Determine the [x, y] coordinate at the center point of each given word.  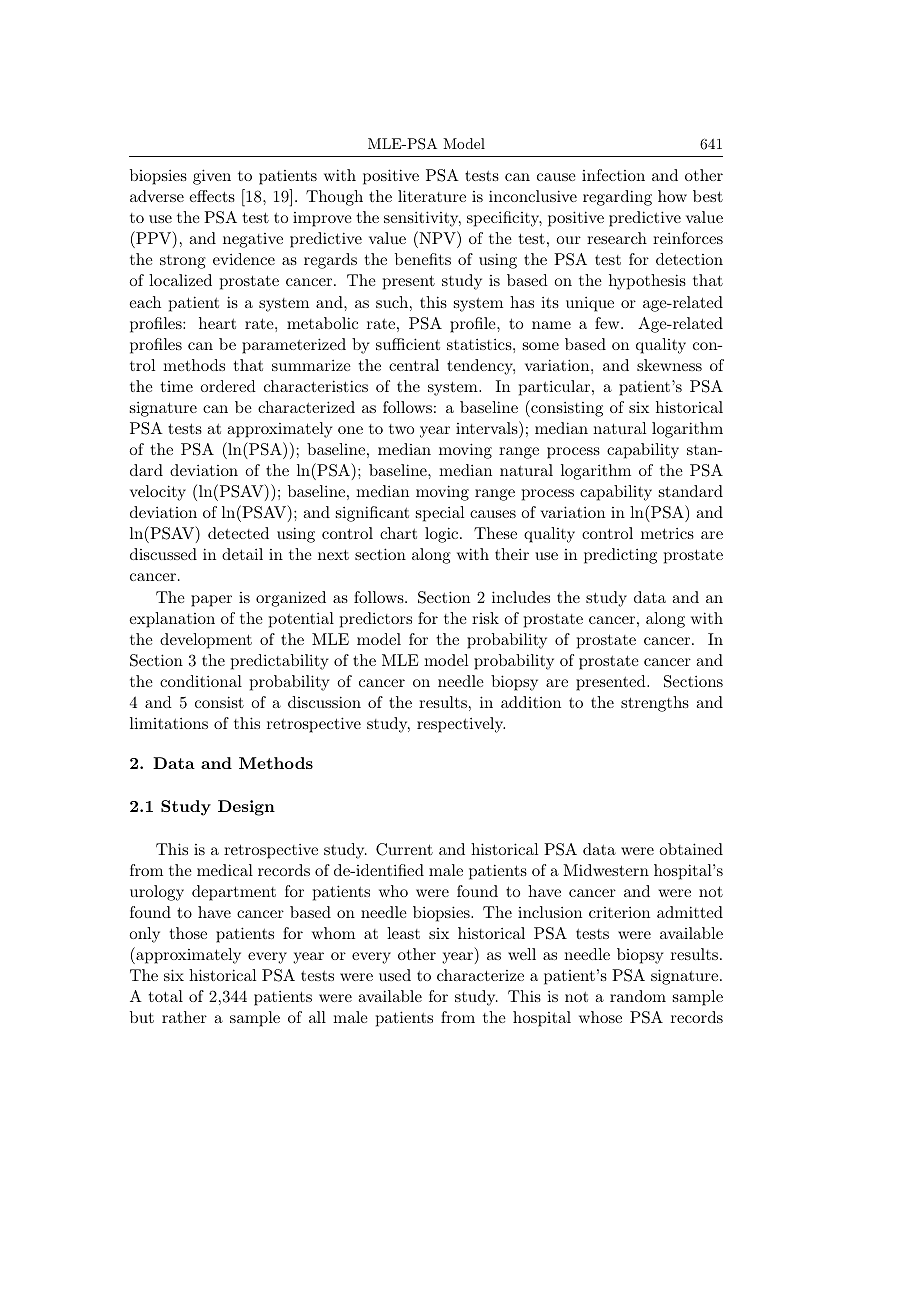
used [395, 975]
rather [184, 1017]
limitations [169, 723]
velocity [158, 493]
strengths [655, 704]
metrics [667, 533]
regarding [617, 198]
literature [432, 196]
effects [212, 196]
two [401, 429]
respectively [461, 725]
